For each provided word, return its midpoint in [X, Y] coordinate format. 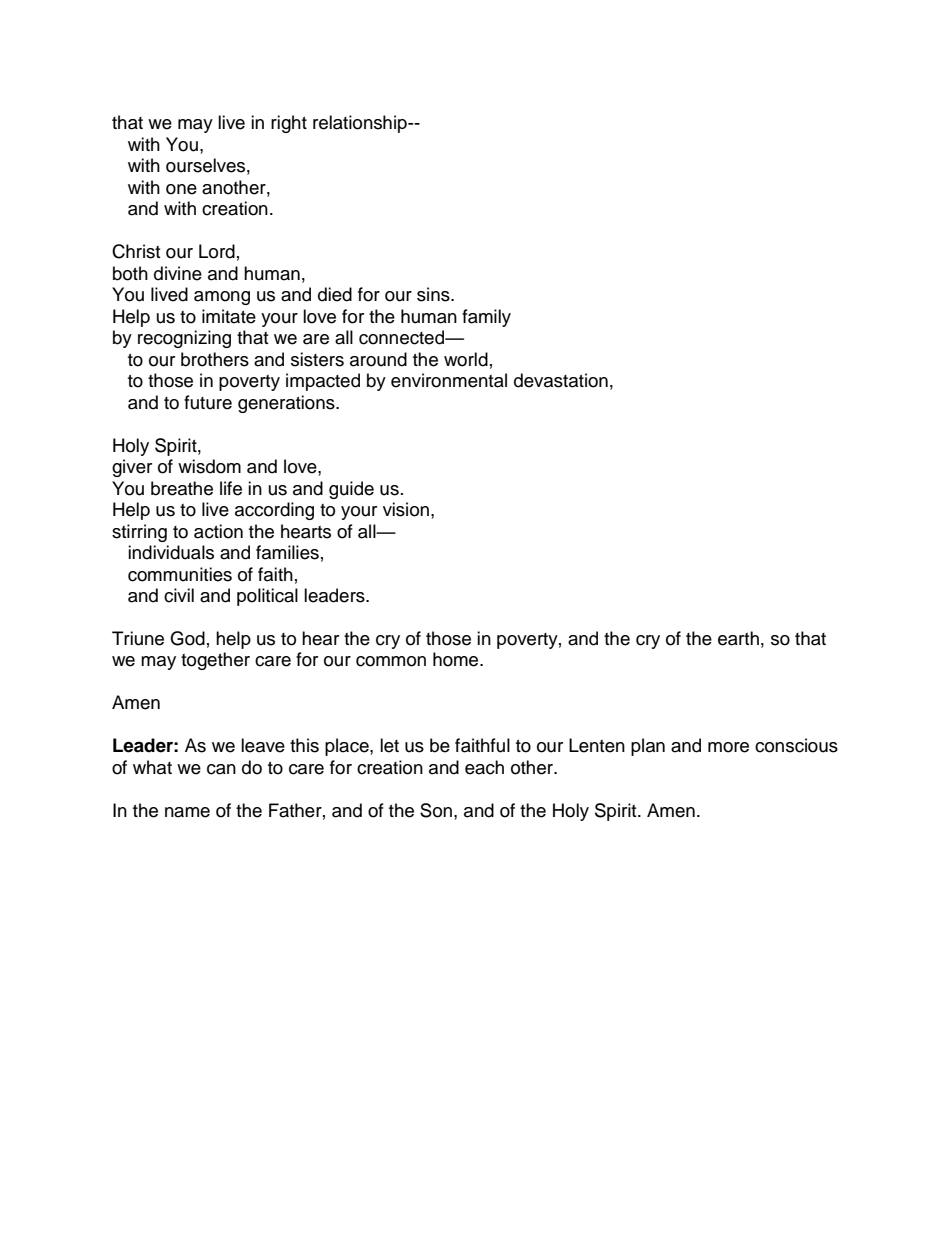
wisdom [209, 466]
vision [406, 509]
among [222, 298]
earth [738, 638]
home [457, 659]
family [486, 318]
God [187, 638]
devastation [561, 380]
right [289, 124]
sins [434, 294]
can [221, 769]
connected [402, 337]
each [484, 767]
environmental [449, 380]
